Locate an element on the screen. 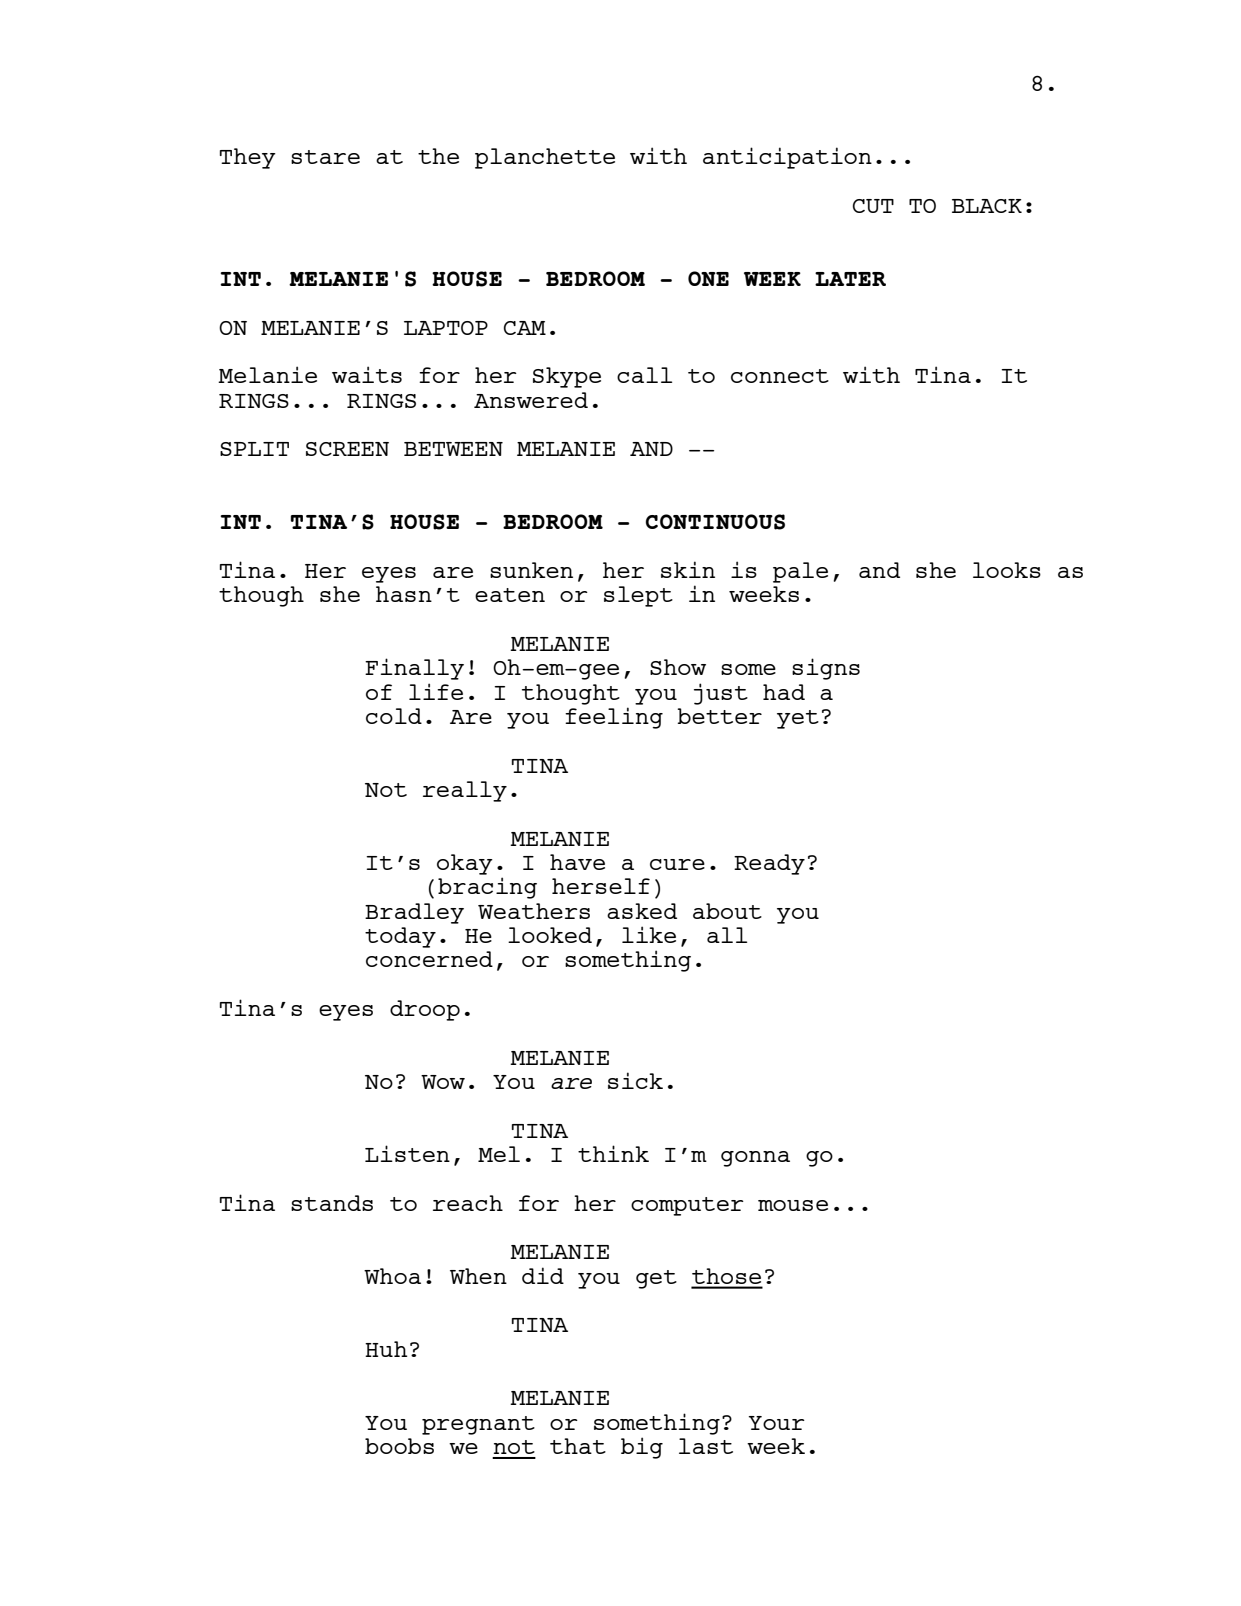 Image resolution: width=1241 pixels, height=1606 pixels. big is located at coordinates (642, 1448).
